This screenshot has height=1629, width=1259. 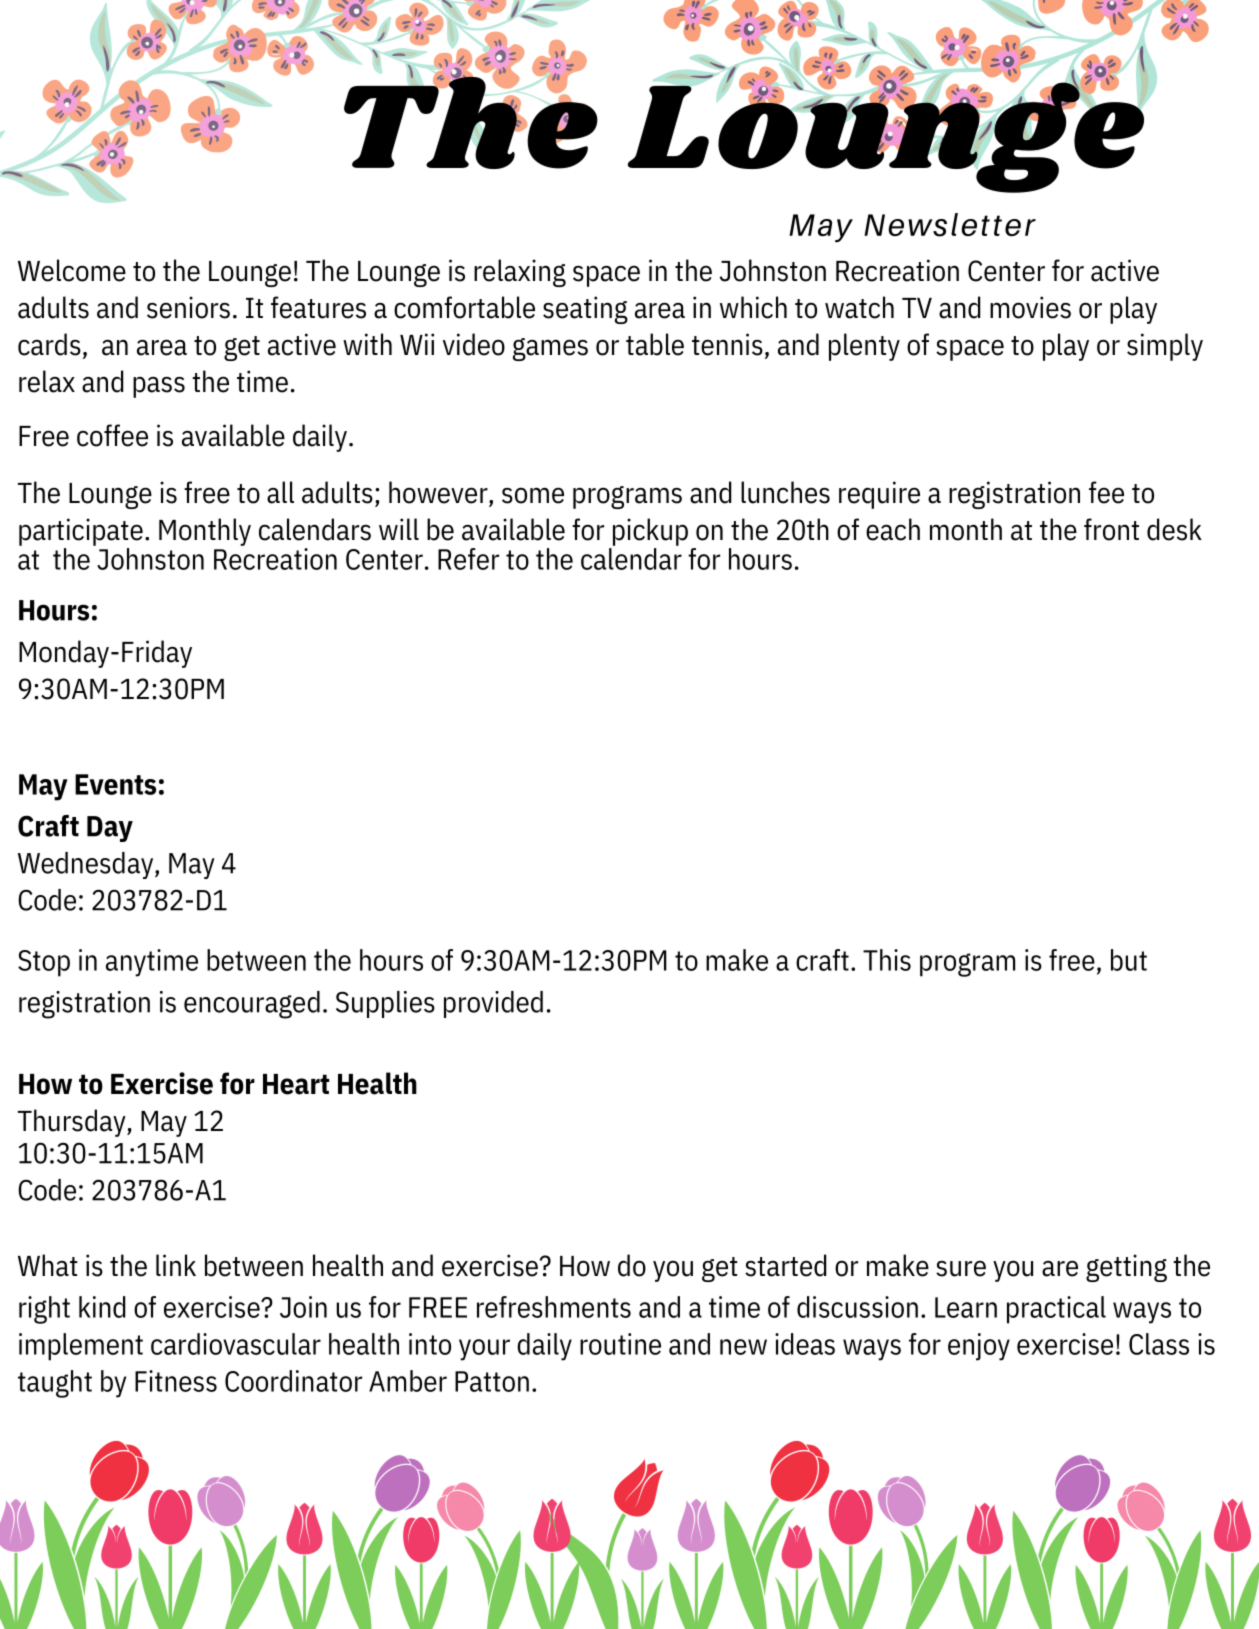 What do you see at coordinates (493, 1004) in the screenshot?
I see `provided` at bounding box center [493, 1004].
